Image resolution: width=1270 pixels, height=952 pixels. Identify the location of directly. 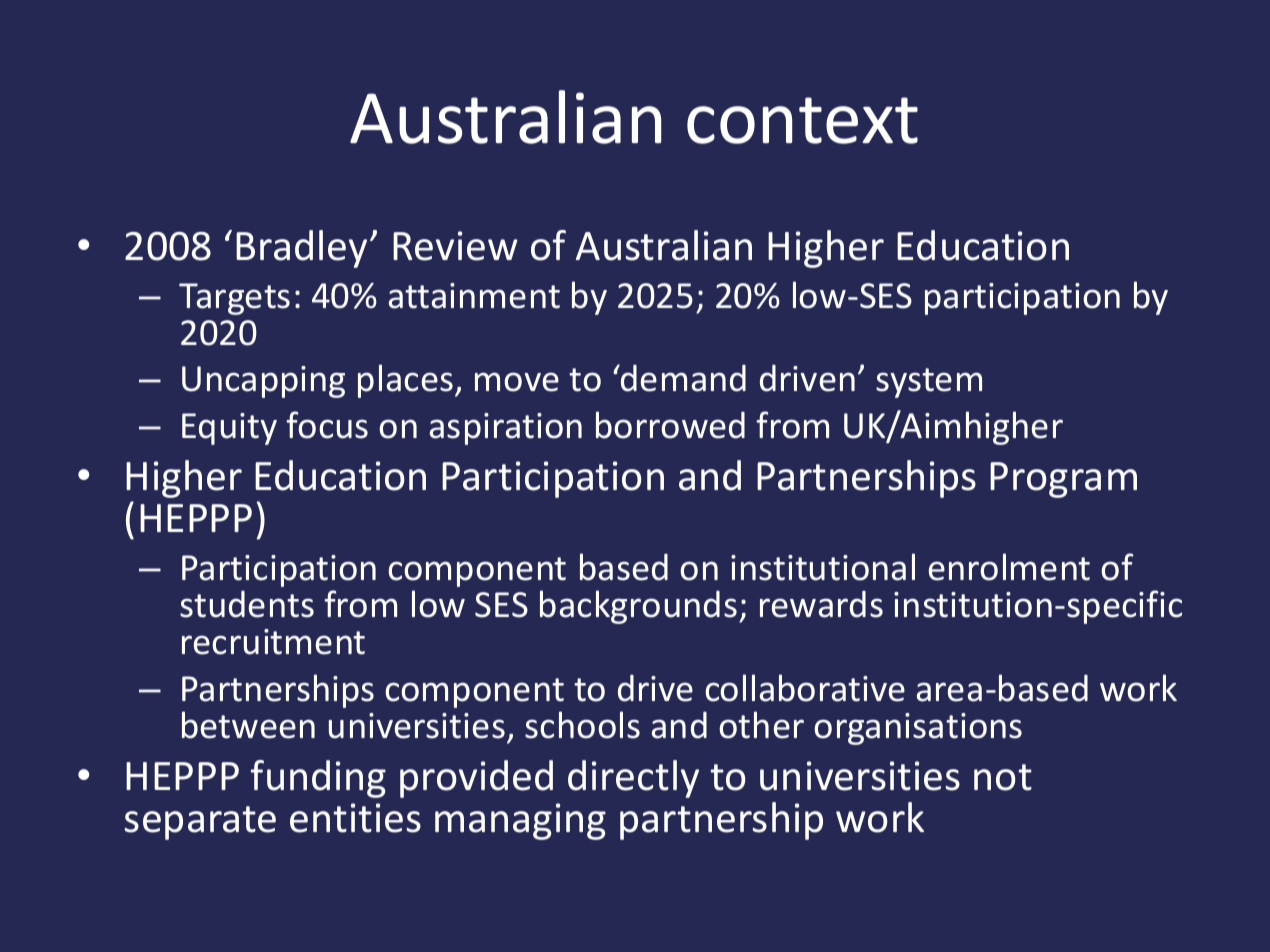
(633, 779).
